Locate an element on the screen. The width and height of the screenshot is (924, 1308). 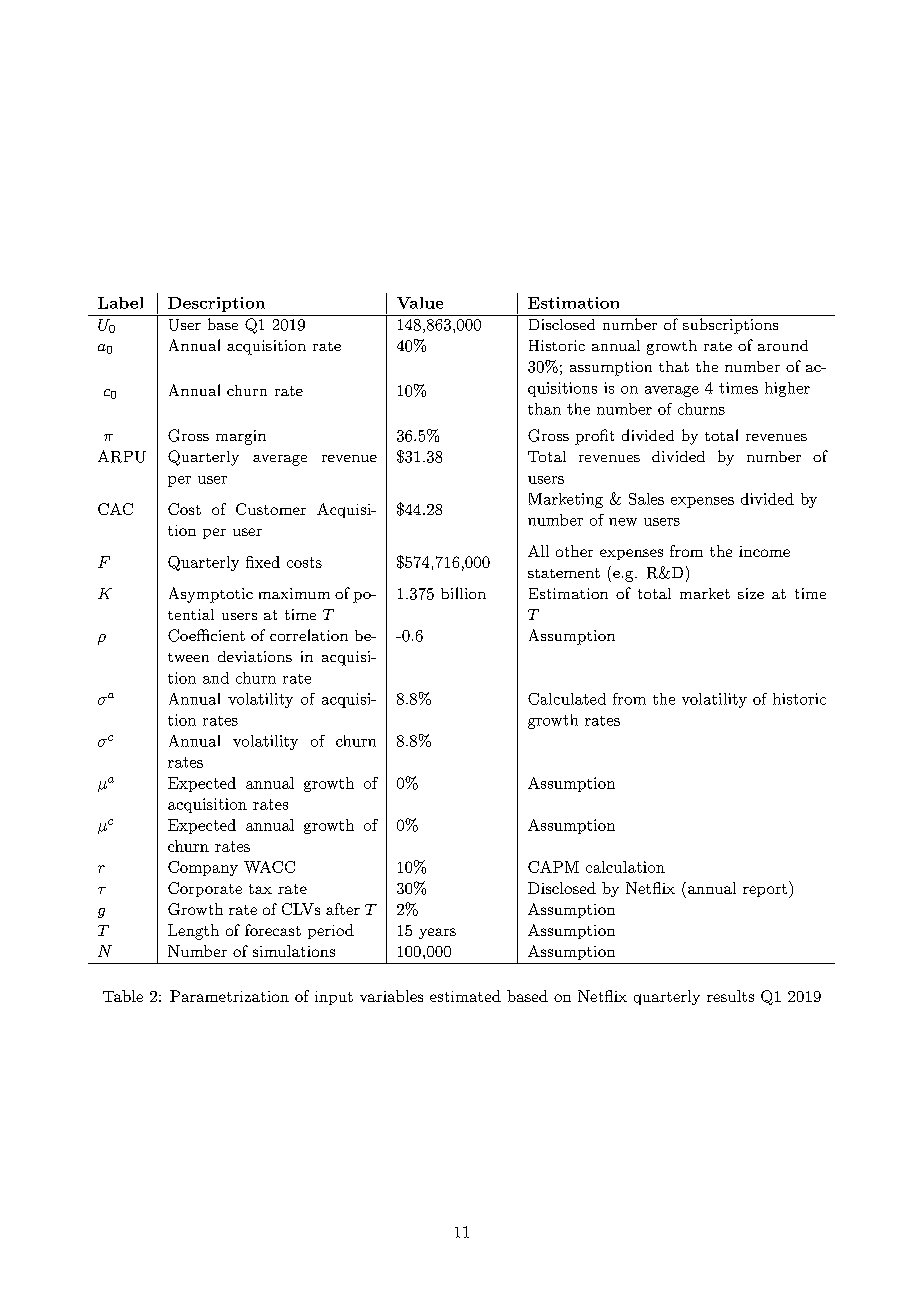
Customer is located at coordinates (271, 509).
